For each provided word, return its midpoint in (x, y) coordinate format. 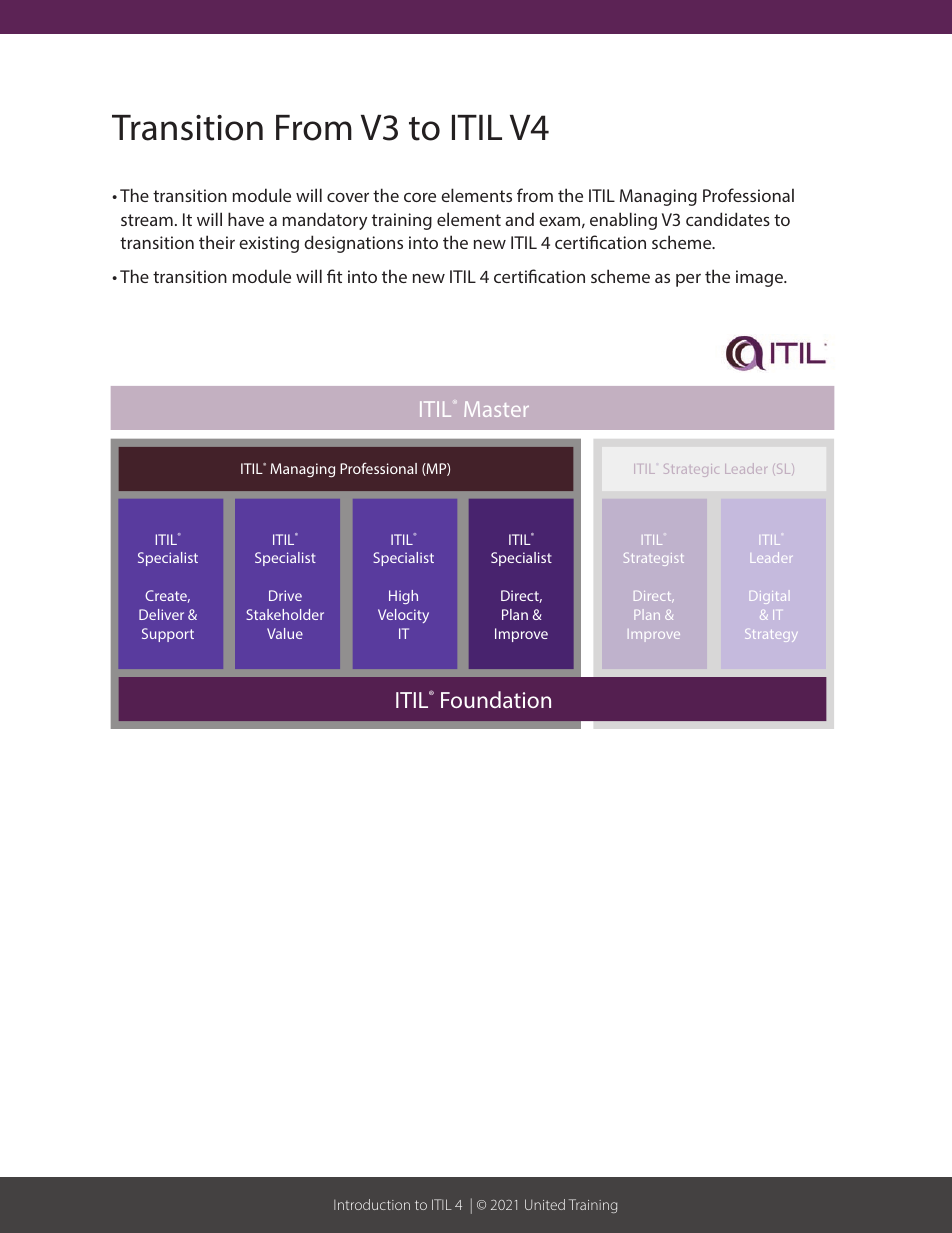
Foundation (496, 699)
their (217, 242)
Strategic (691, 470)
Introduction (372, 1204)
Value (285, 633)
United (545, 1204)
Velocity (403, 616)
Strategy (771, 635)
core (420, 197)
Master (496, 409)
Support (168, 635)
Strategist (654, 559)
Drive (285, 595)
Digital (768, 597)
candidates (728, 219)
